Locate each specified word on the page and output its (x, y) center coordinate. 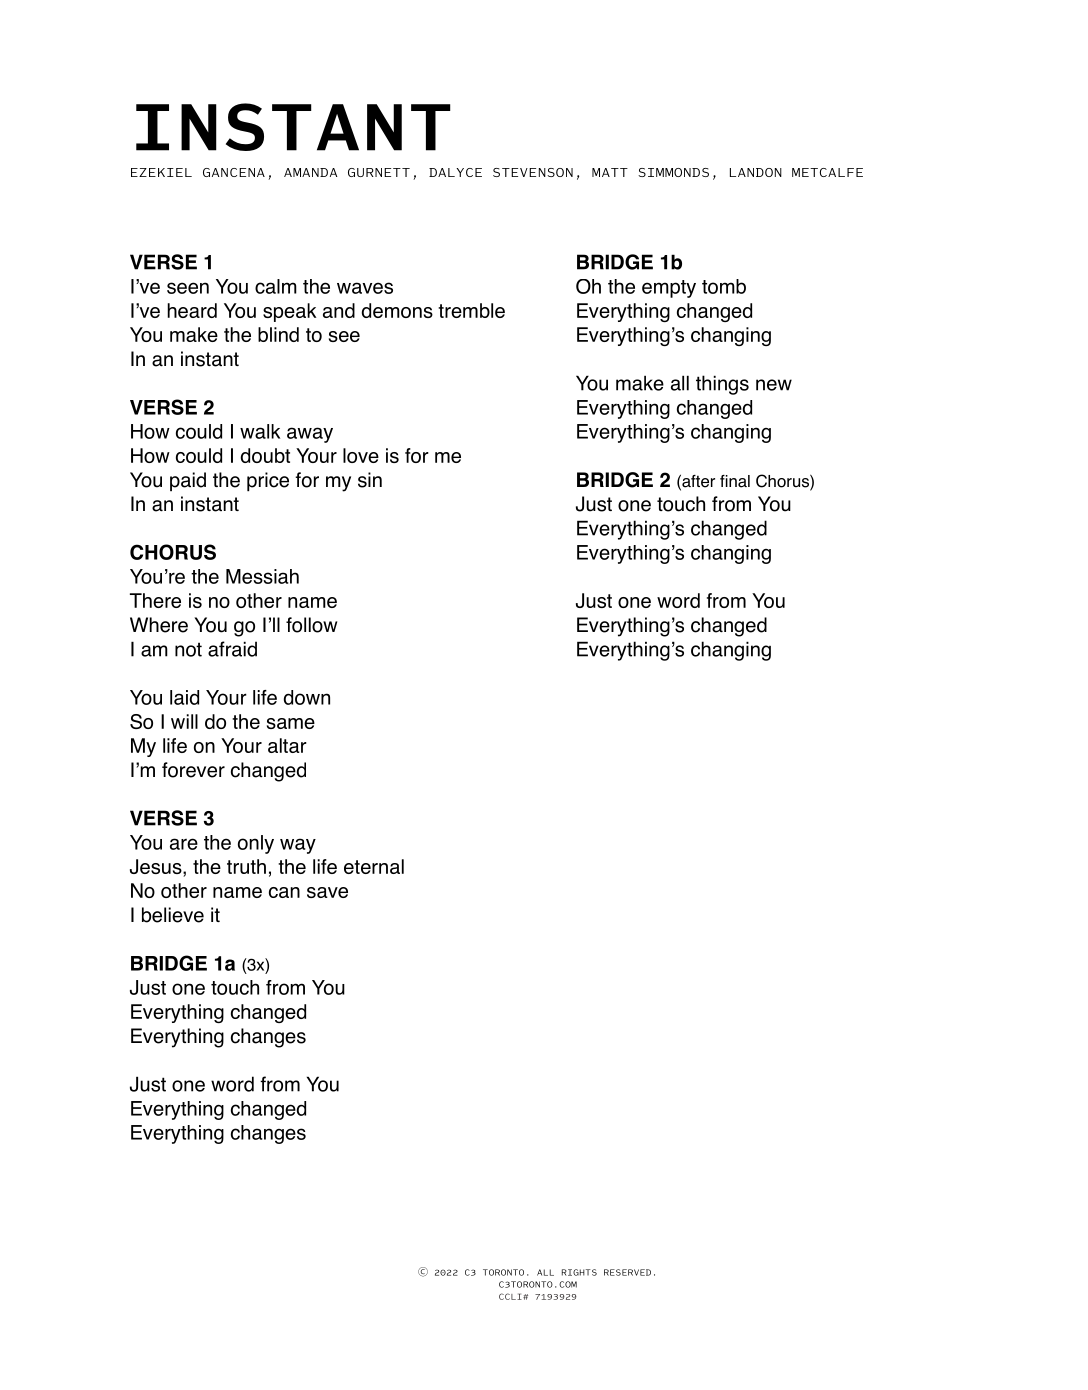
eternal (374, 866)
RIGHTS (579, 1272)
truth (246, 866)
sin (370, 480)
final (735, 481)
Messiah (262, 576)
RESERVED (627, 1272)
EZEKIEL (161, 172)
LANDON (756, 172)
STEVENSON (533, 172)
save (327, 892)
